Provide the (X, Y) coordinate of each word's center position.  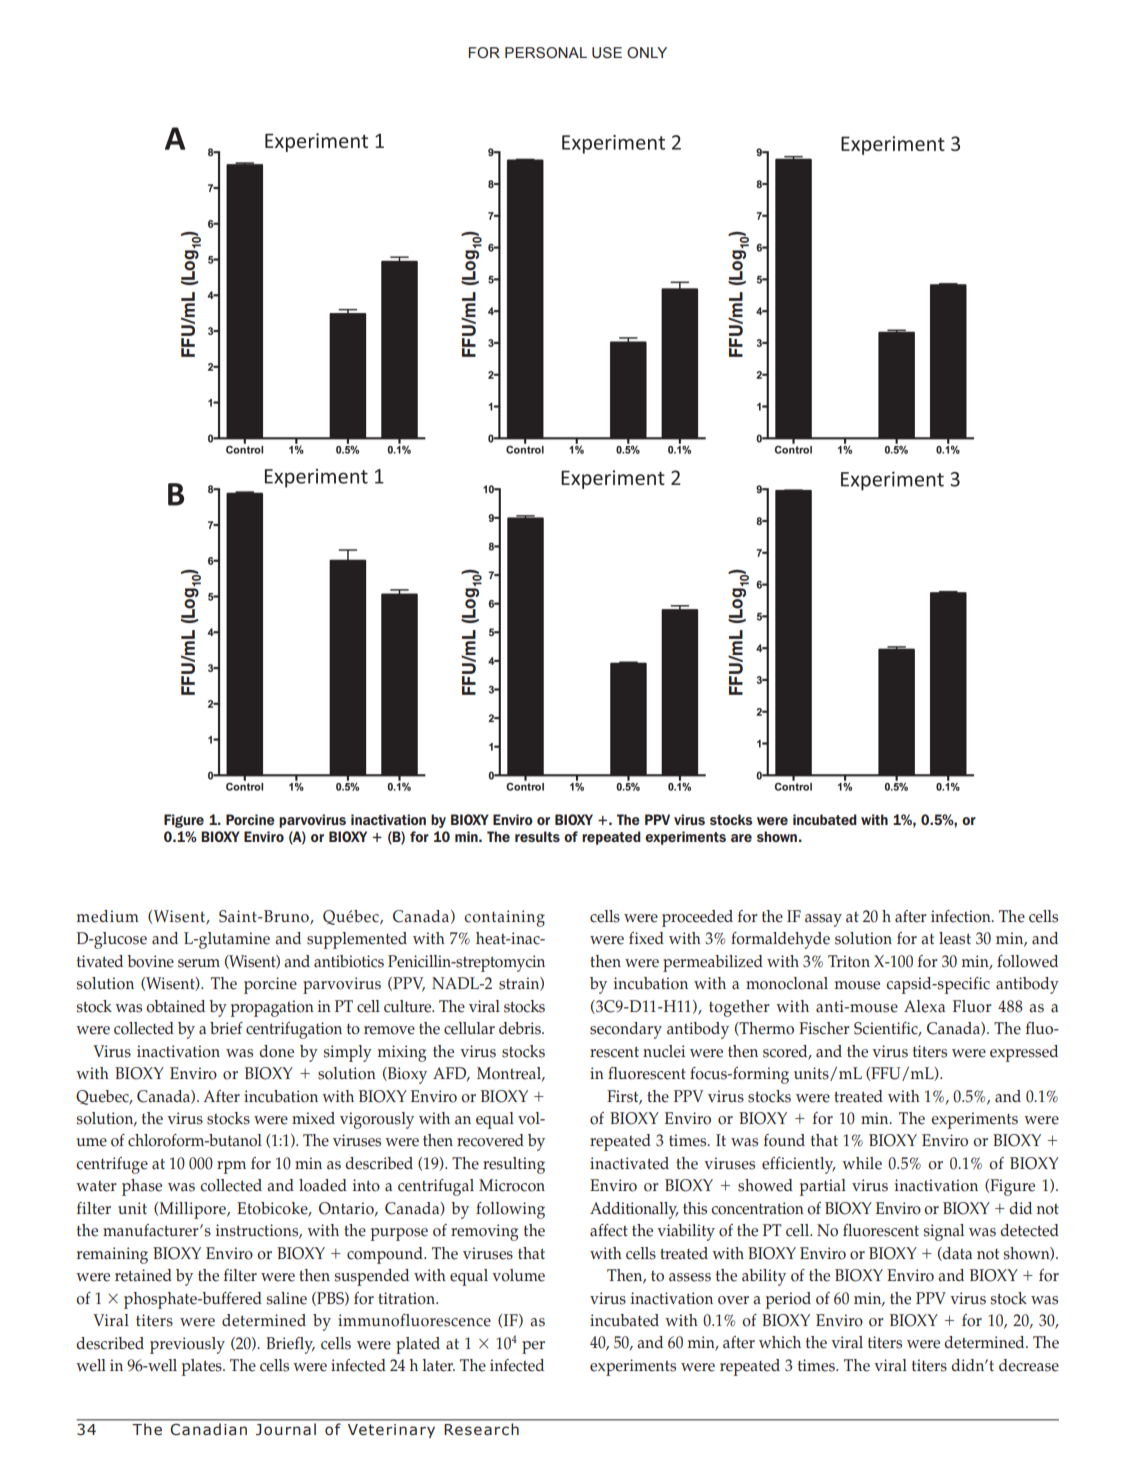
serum (199, 963)
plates (203, 1367)
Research (482, 1429)
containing (504, 918)
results (537, 836)
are (741, 838)
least (955, 938)
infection (962, 916)
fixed (646, 938)
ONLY (647, 52)
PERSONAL (546, 53)
